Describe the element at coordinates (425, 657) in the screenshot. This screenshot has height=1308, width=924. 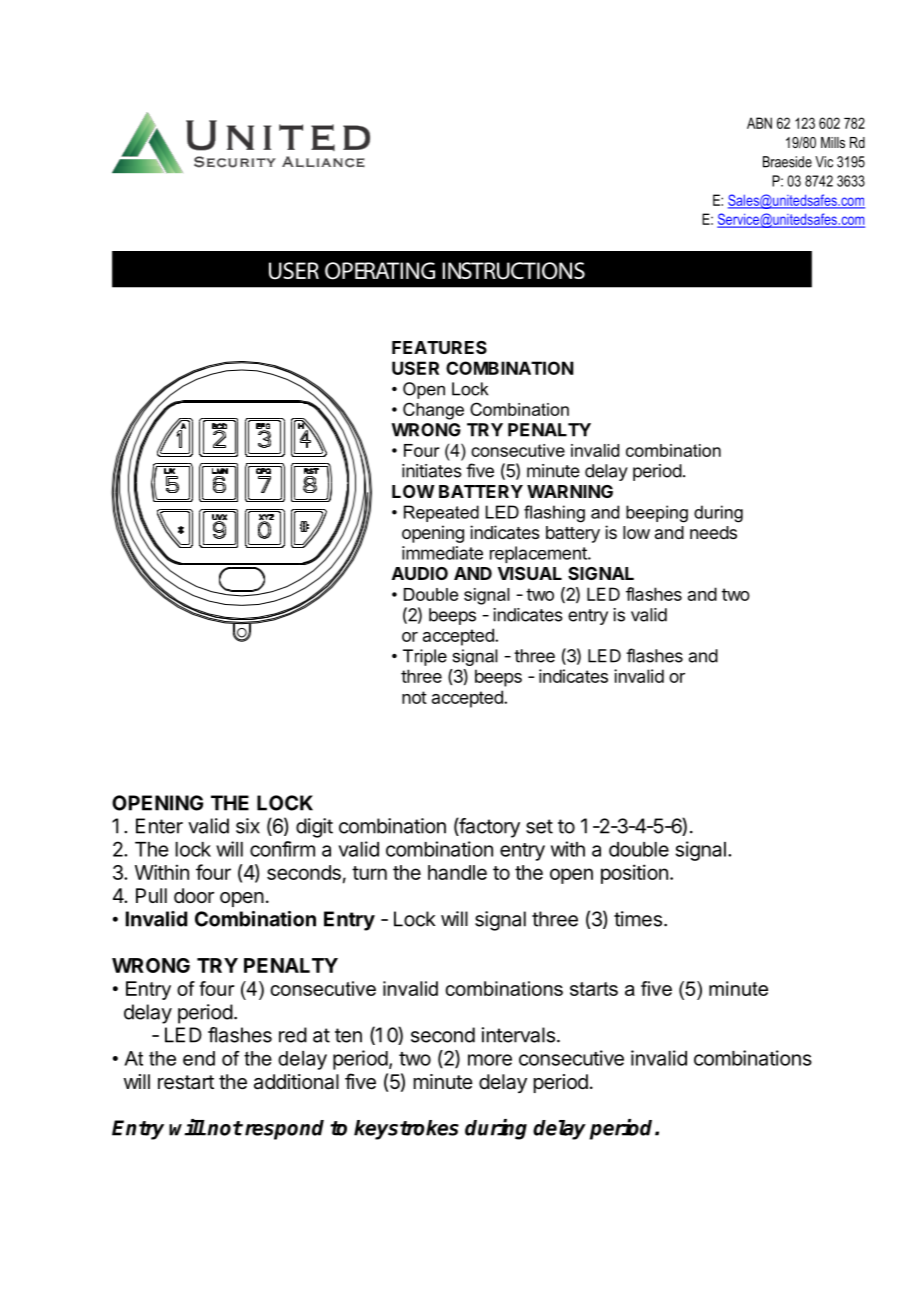
I see `Triple` at that location.
